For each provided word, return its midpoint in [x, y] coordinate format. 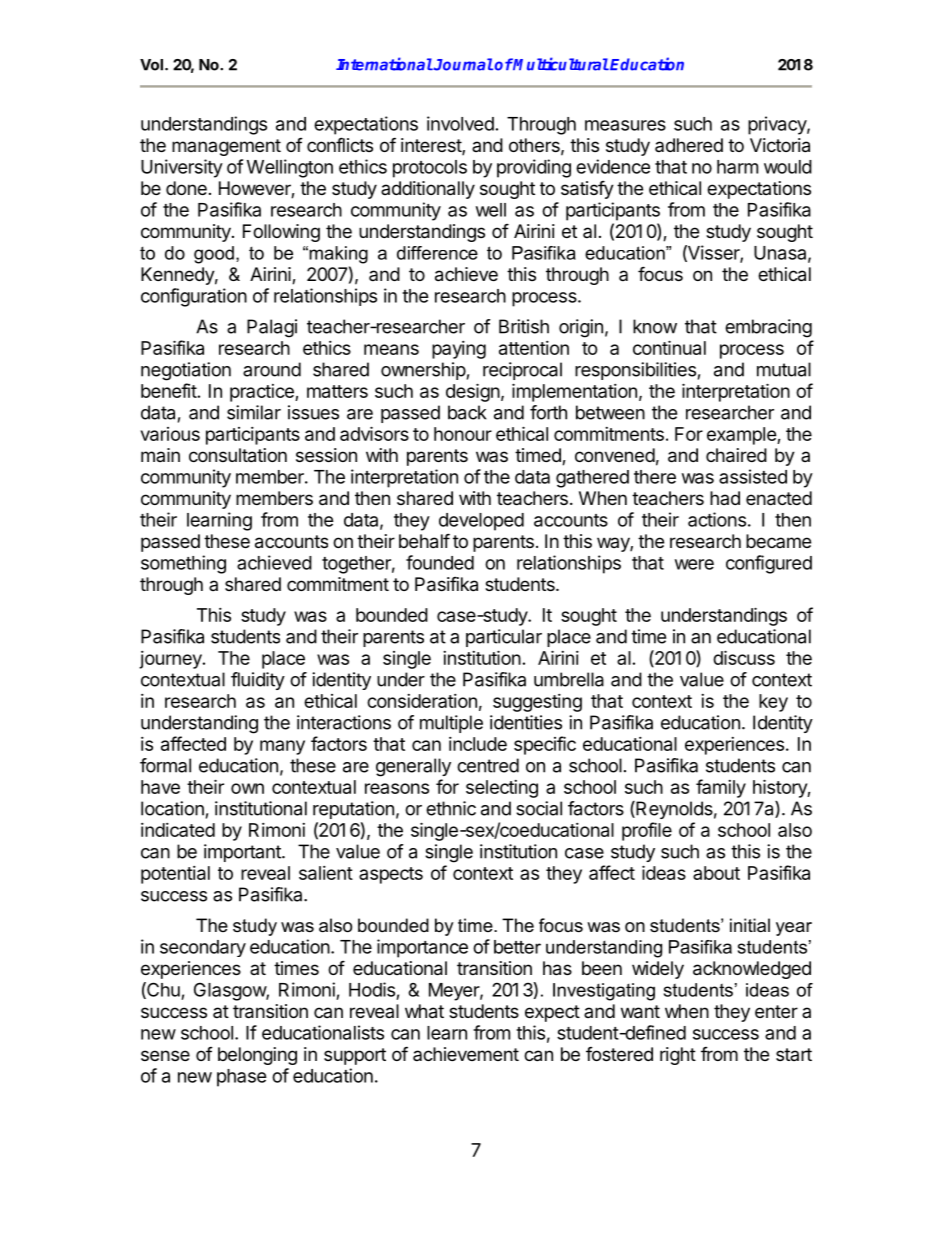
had [725, 498]
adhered [689, 145]
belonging [257, 1056]
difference [437, 253]
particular [504, 638]
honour [463, 434]
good [214, 255]
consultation [238, 455]
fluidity [258, 681]
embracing [768, 328]
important [243, 853]
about [716, 873]
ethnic [451, 808]
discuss [744, 657]
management [226, 147]
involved [460, 123]
